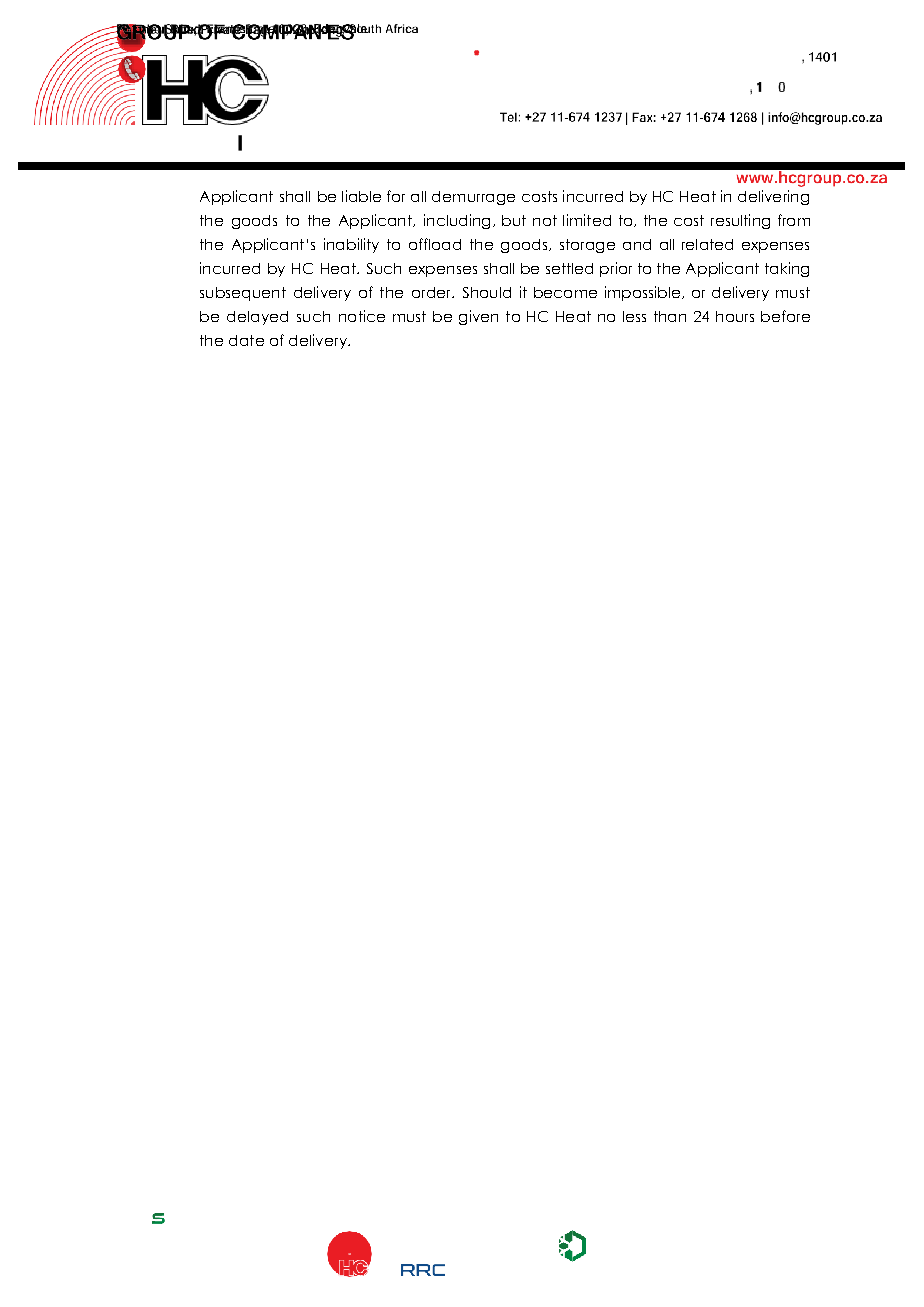 The height and width of the screenshot is (1307, 924). Describe the element at coordinates (773, 197) in the screenshot. I see `delivering` at that location.
